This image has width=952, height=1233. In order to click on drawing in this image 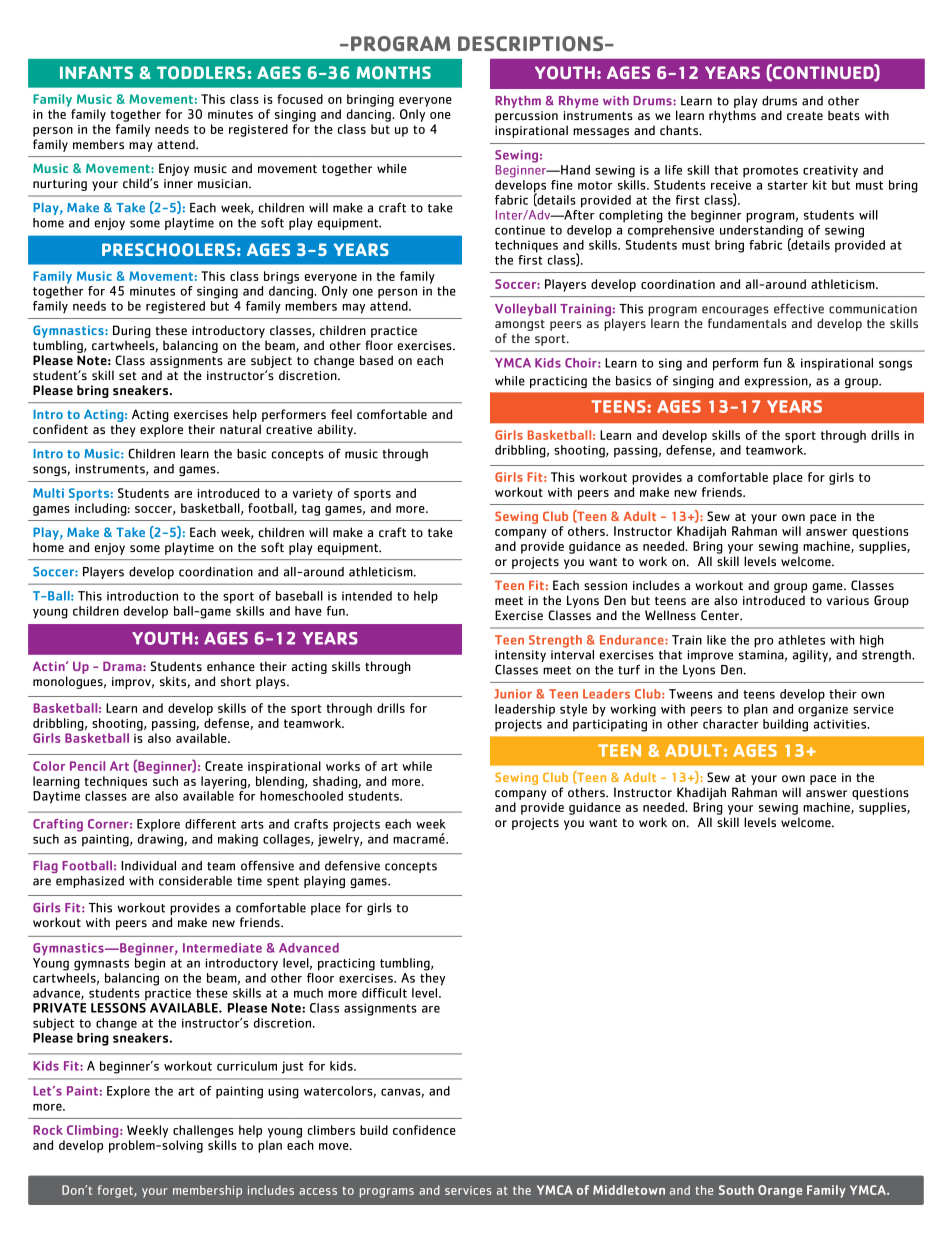, I will do `click(161, 839)`.
